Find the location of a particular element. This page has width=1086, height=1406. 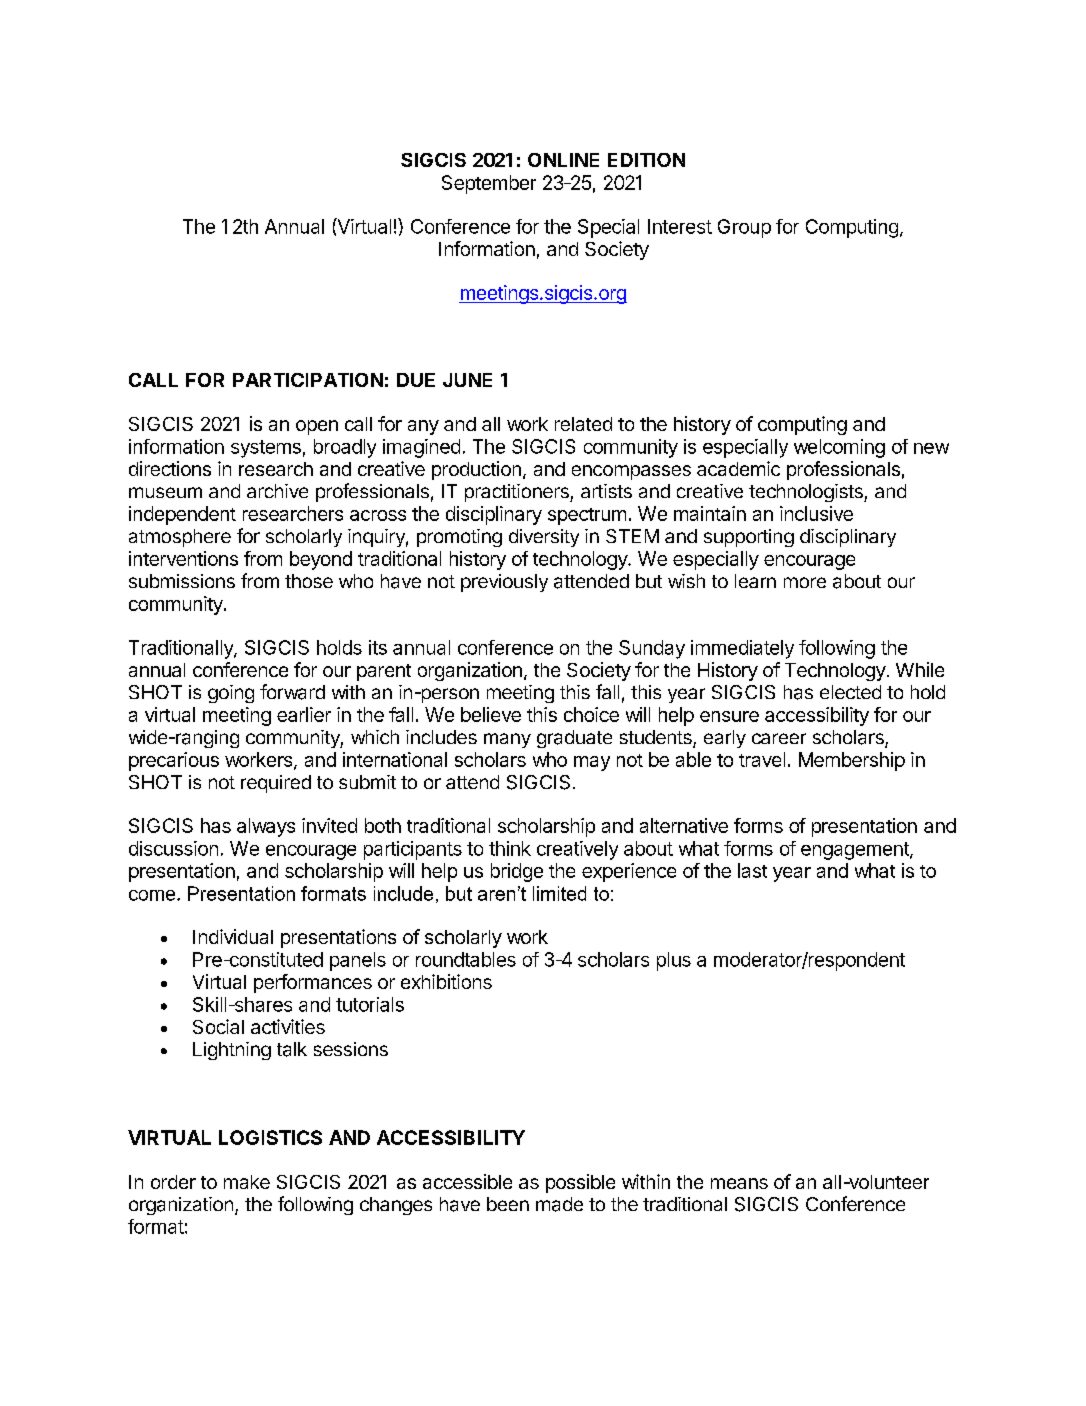

Group is located at coordinates (744, 228).
